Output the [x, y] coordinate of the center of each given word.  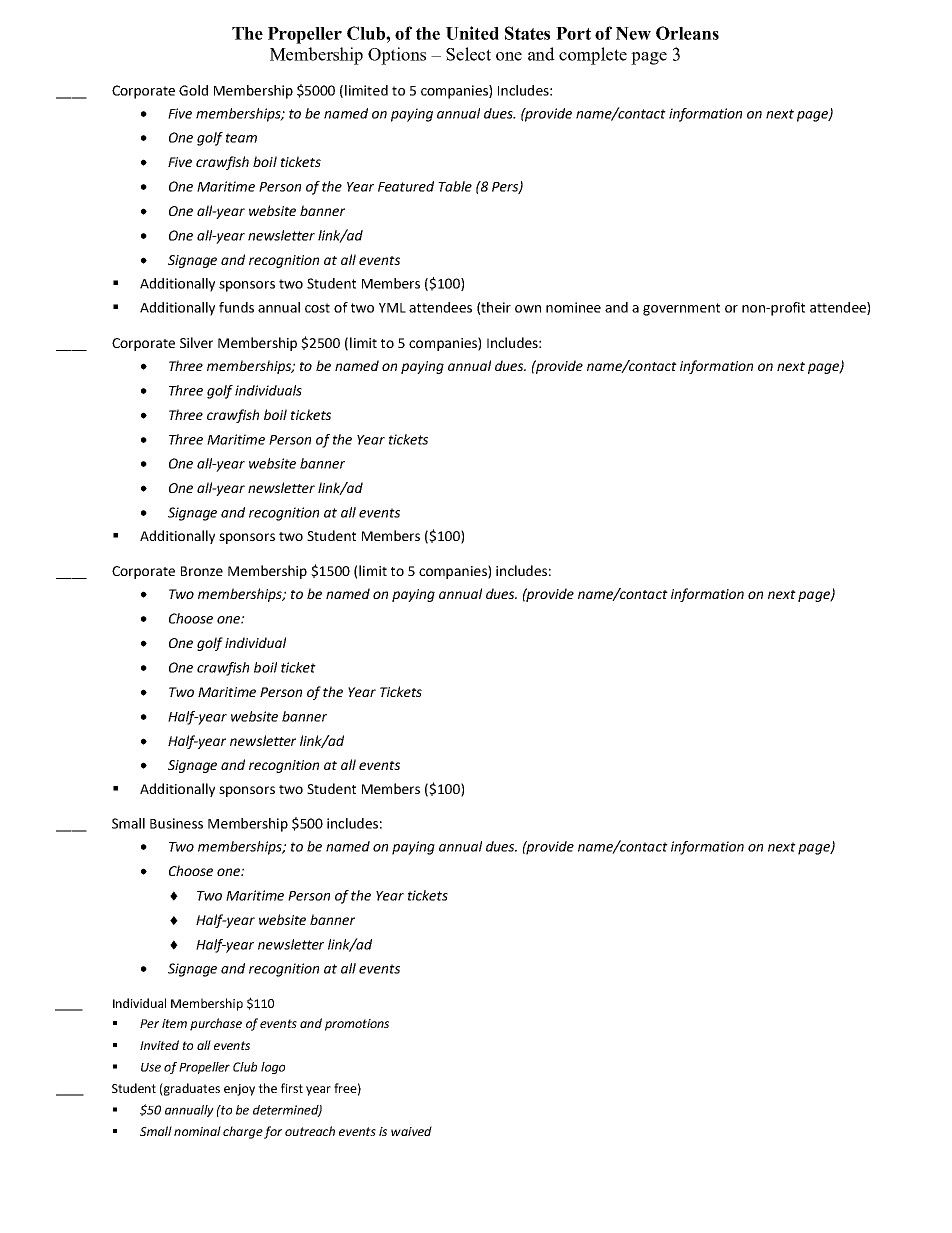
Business [176, 823]
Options [397, 56]
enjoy [239, 1090]
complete [593, 56]
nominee [573, 307]
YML [392, 308]
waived [411, 1131]
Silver [196, 342]
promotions [357, 1025]
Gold [193, 90]
